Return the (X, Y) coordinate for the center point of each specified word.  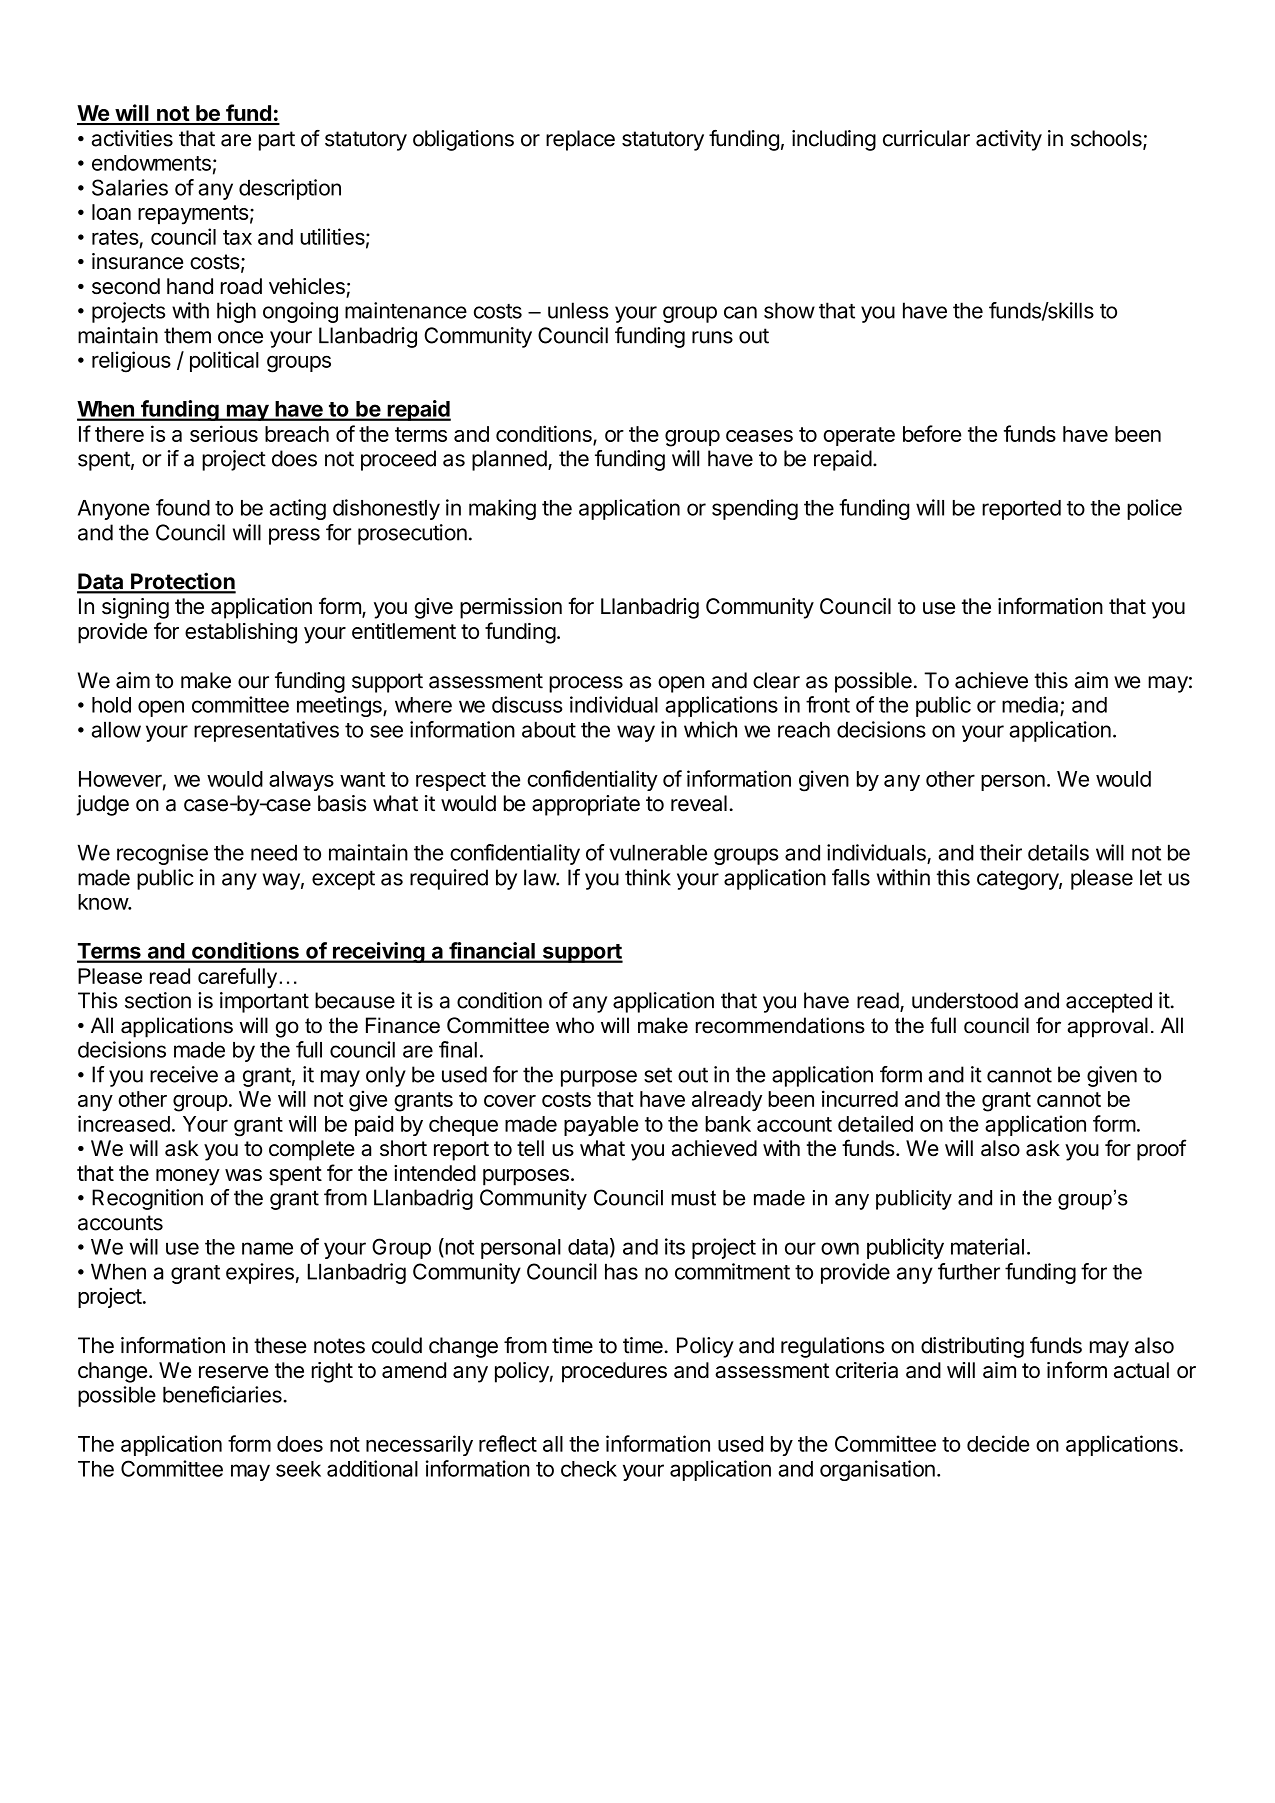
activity (1009, 140)
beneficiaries (223, 1394)
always (301, 781)
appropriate (586, 805)
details (1058, 852)
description (290, 189)
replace (580, 140)
